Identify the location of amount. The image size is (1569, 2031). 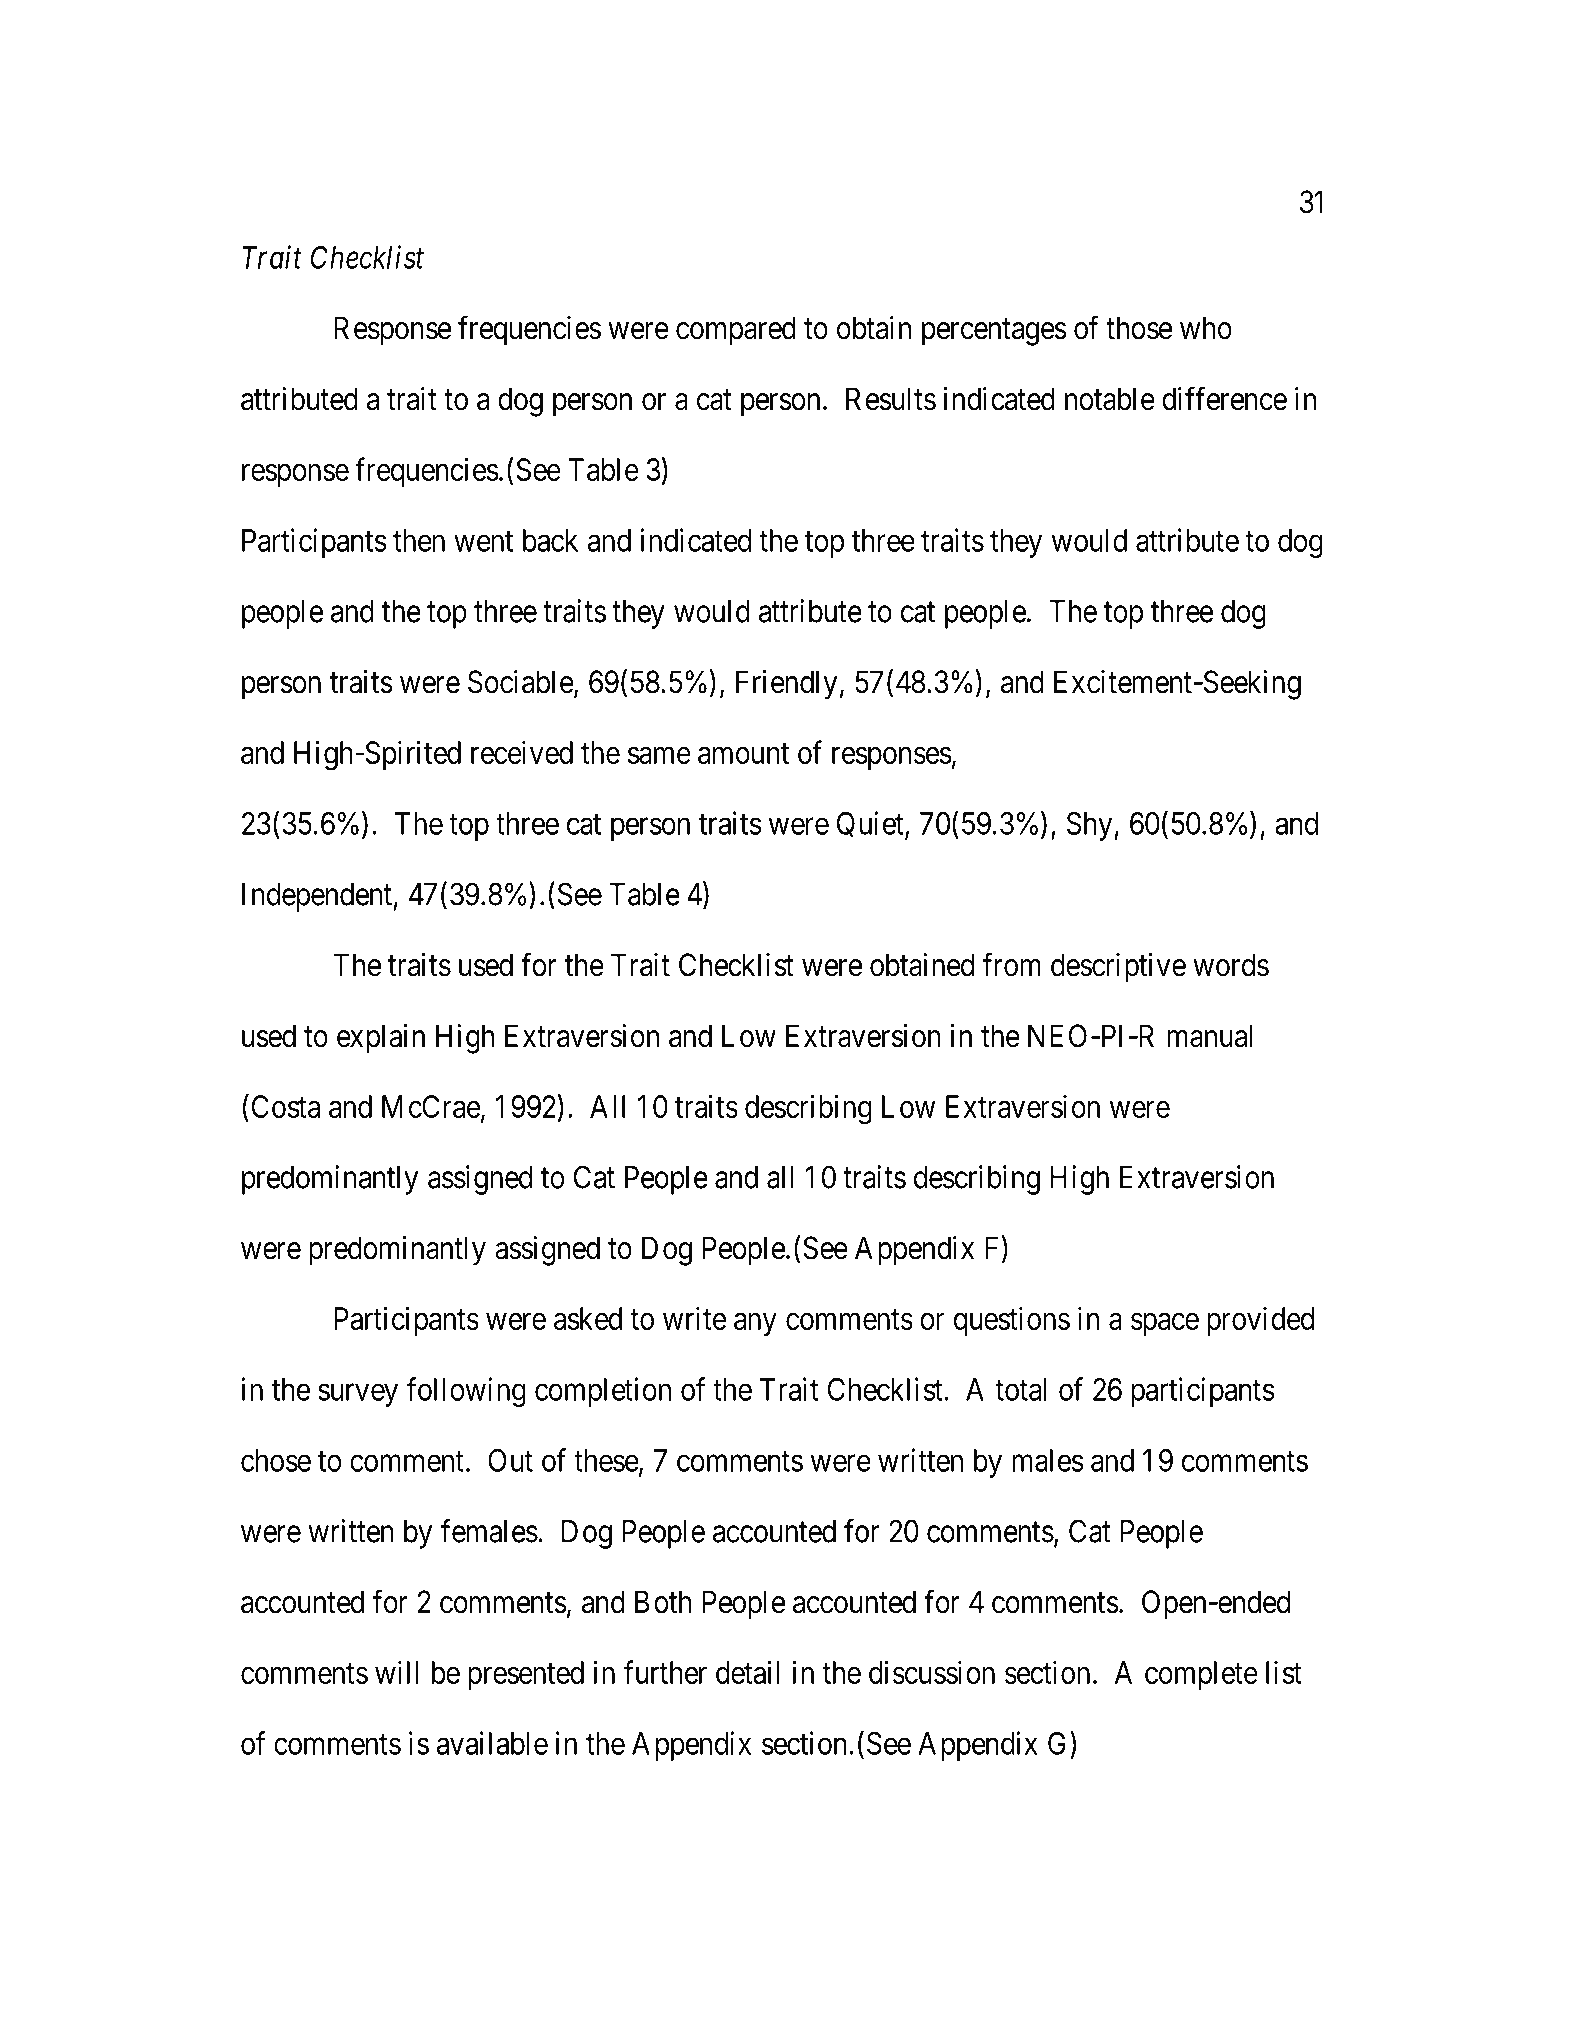
(743, 753).
